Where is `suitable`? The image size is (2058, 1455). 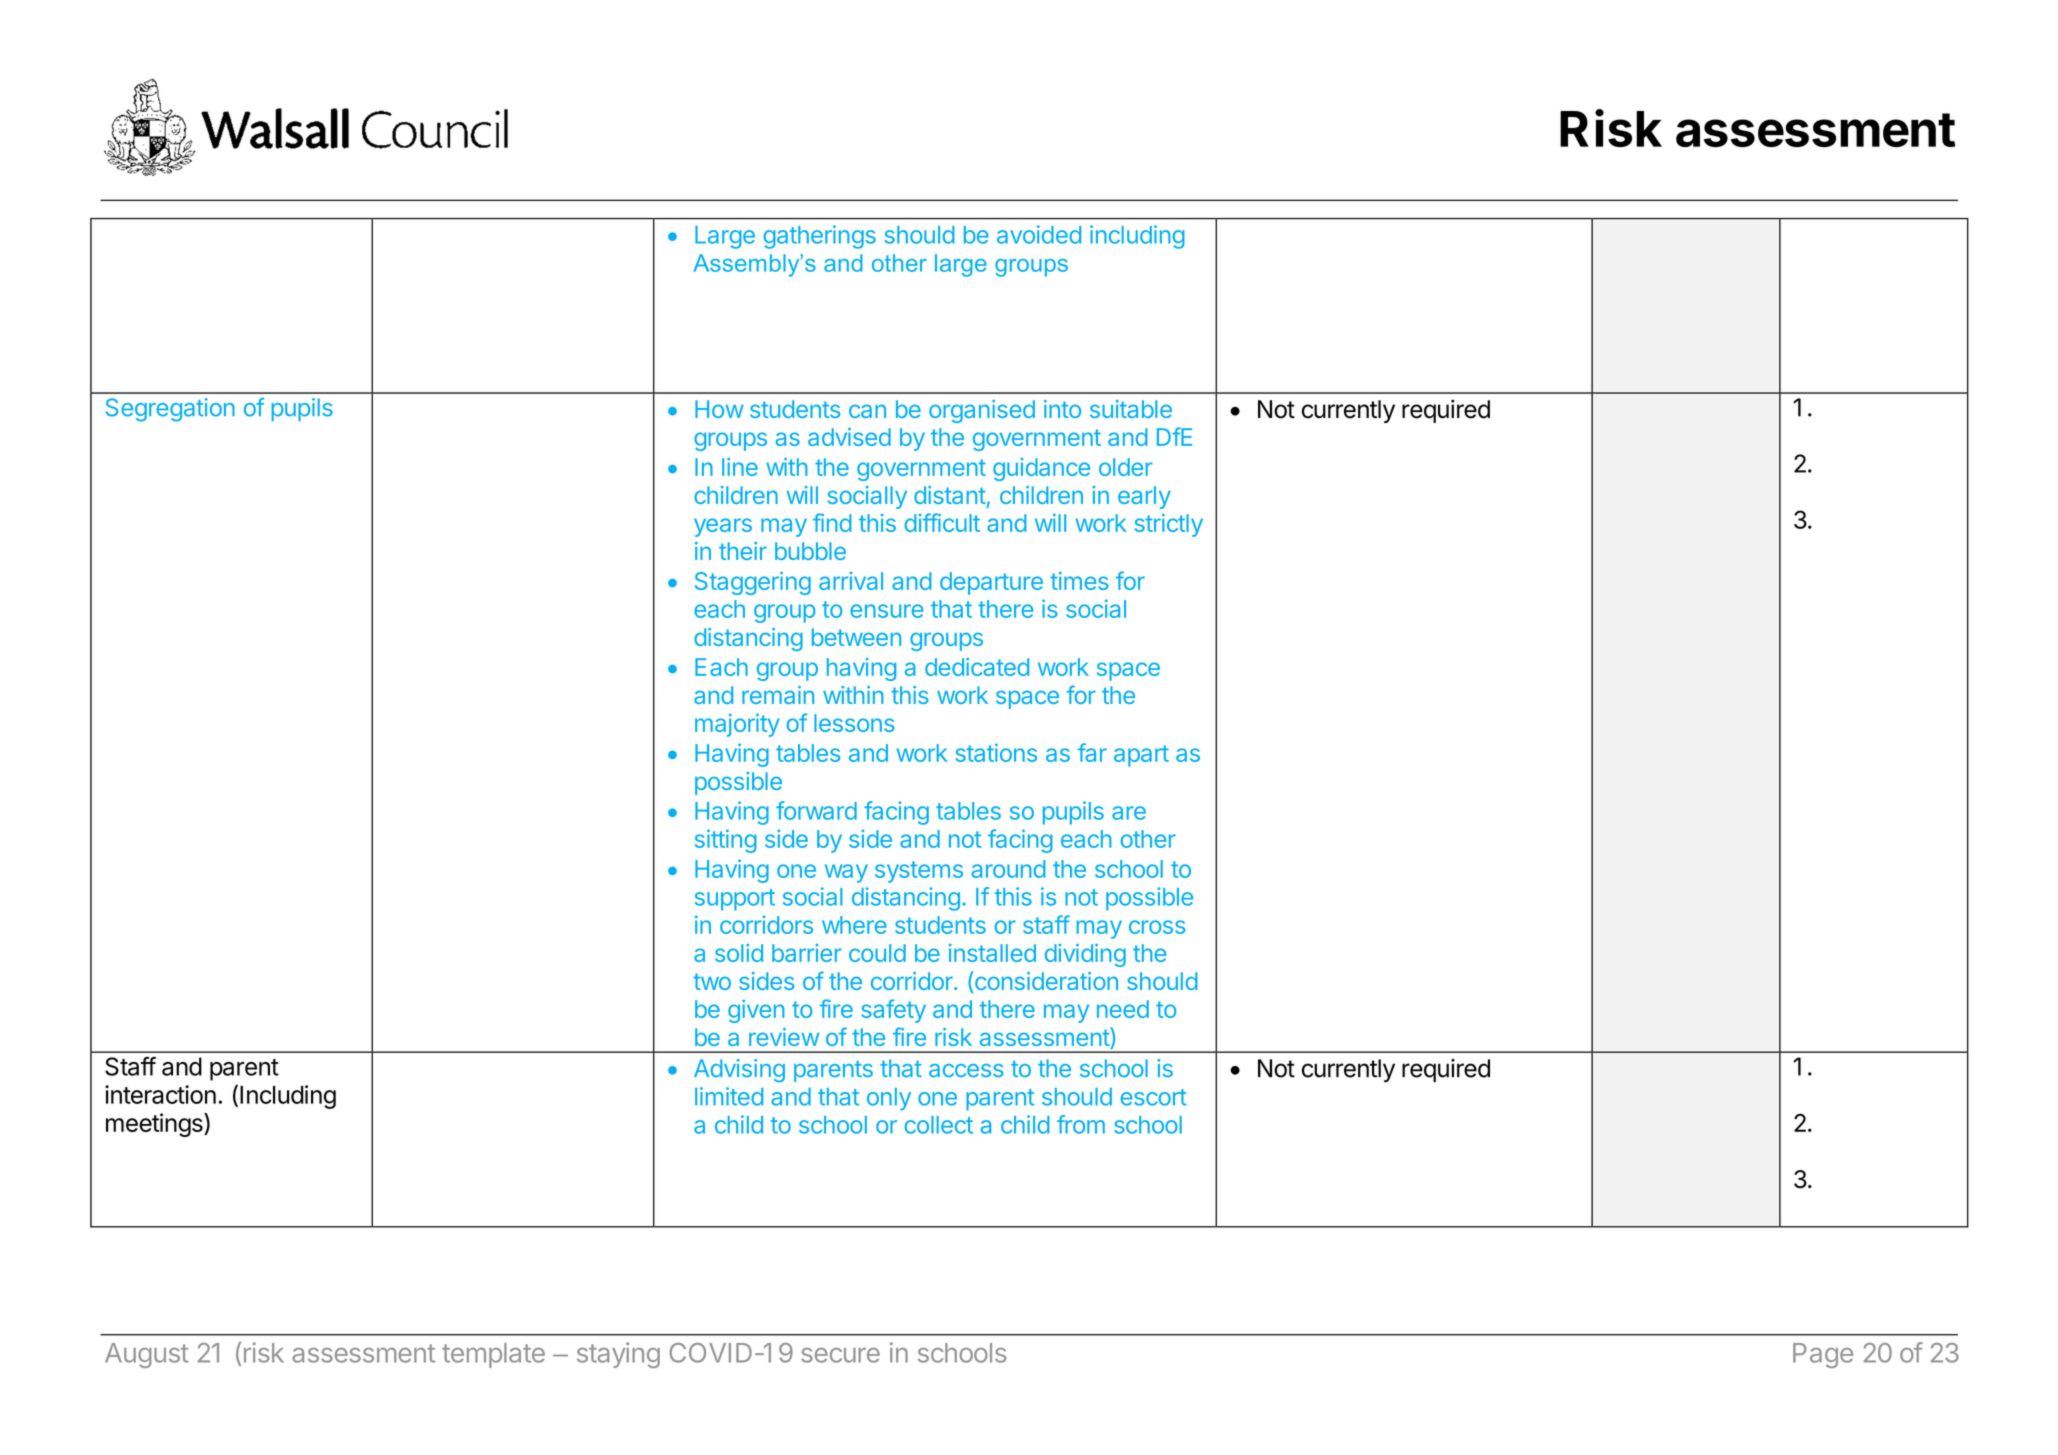 suitable is located at coordinates (1131, 409).
